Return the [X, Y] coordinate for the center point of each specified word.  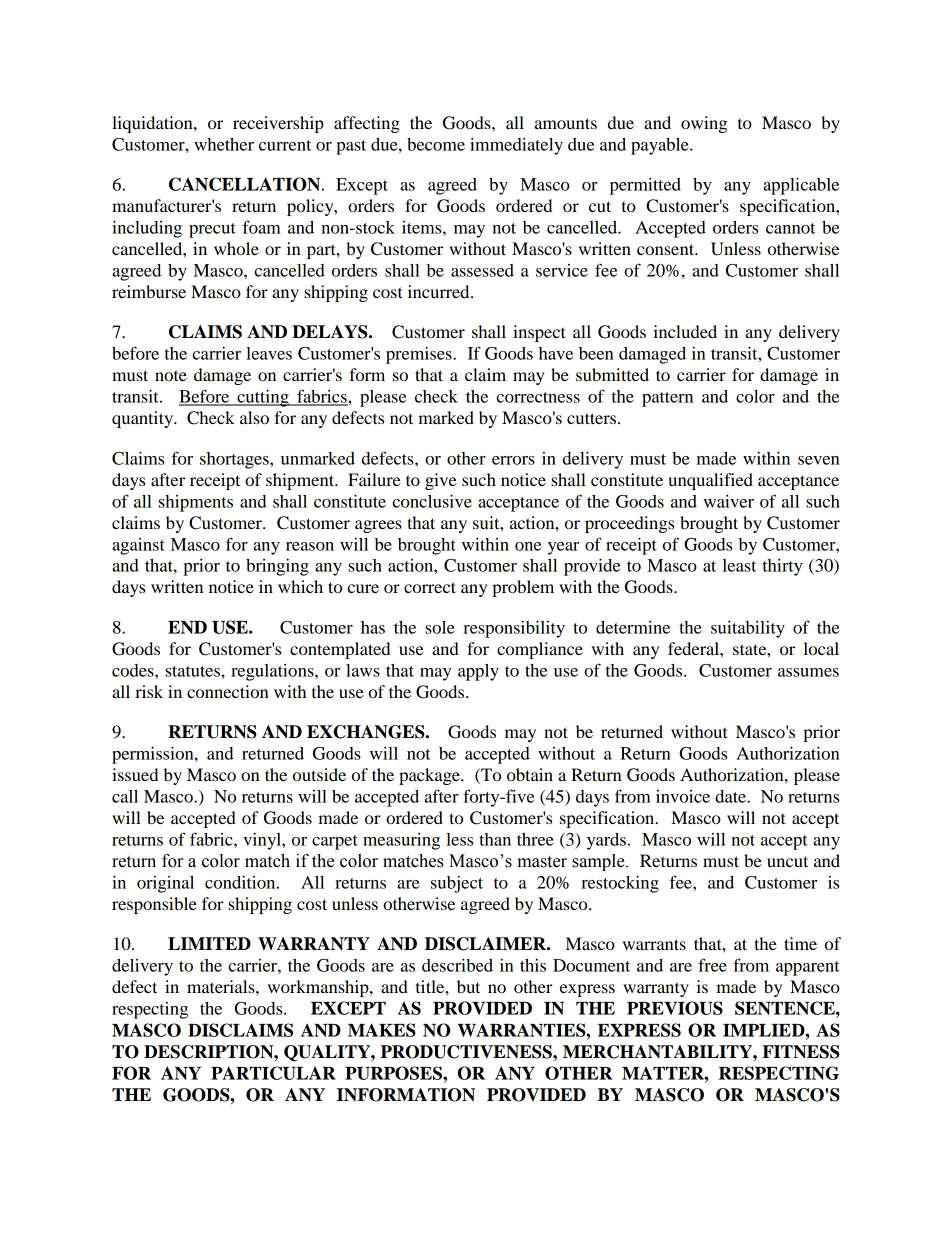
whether [224, 144]
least [739, 565]
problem [523, 588]
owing [704, 124]
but [468, 986]
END [187, 627]
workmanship [319, 988]
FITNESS [801, 1052]
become [436, 144]
